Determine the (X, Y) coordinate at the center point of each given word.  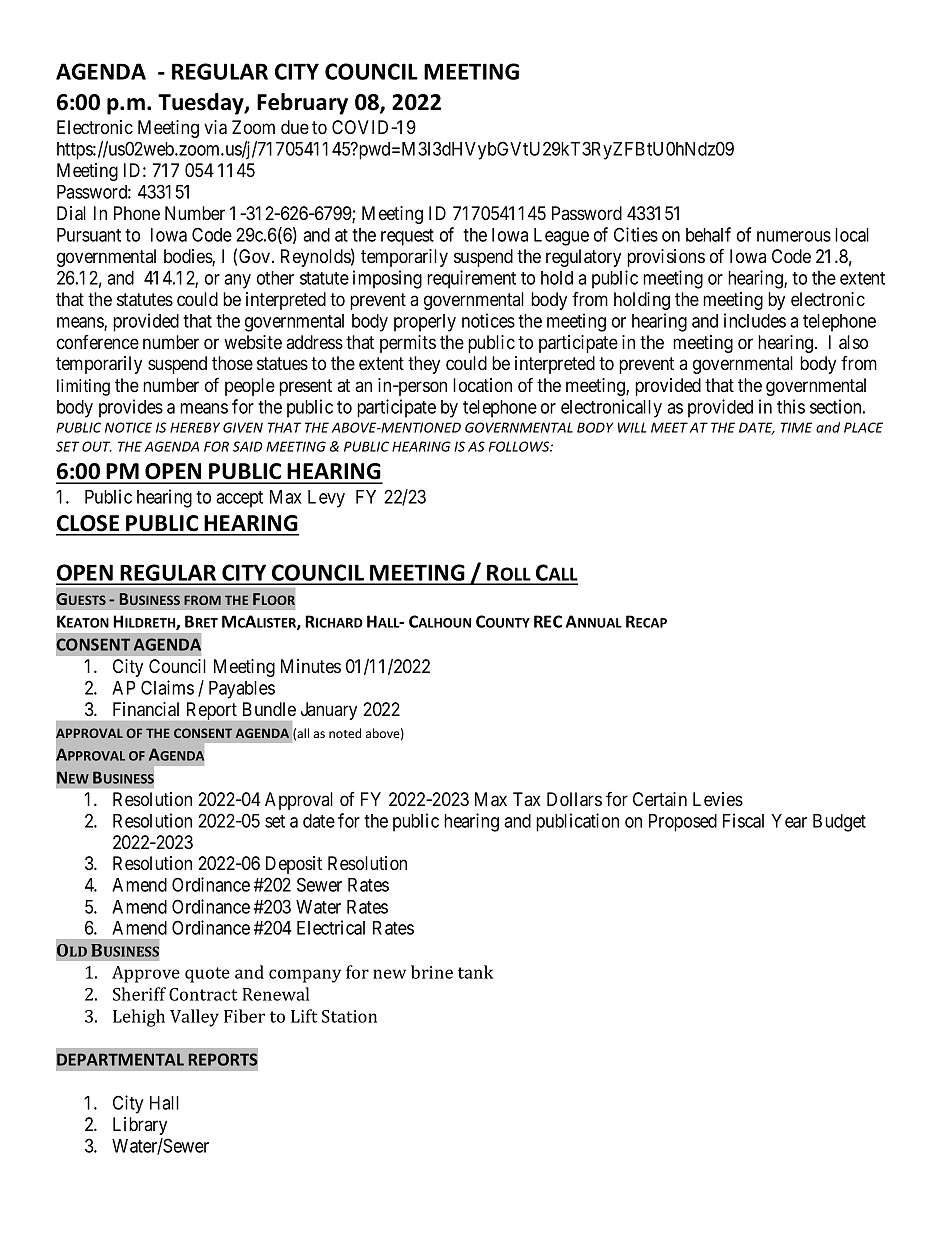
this (791, 406)
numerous (794, 236)
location (482, 385)
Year (789, 821)
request (407, 237)
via (215, 127)
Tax (527, 799)
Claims (167, 687)
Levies (718, 799)
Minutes (311, 666)
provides (131, 408)
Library (140, 1126)
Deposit (294, 865)
